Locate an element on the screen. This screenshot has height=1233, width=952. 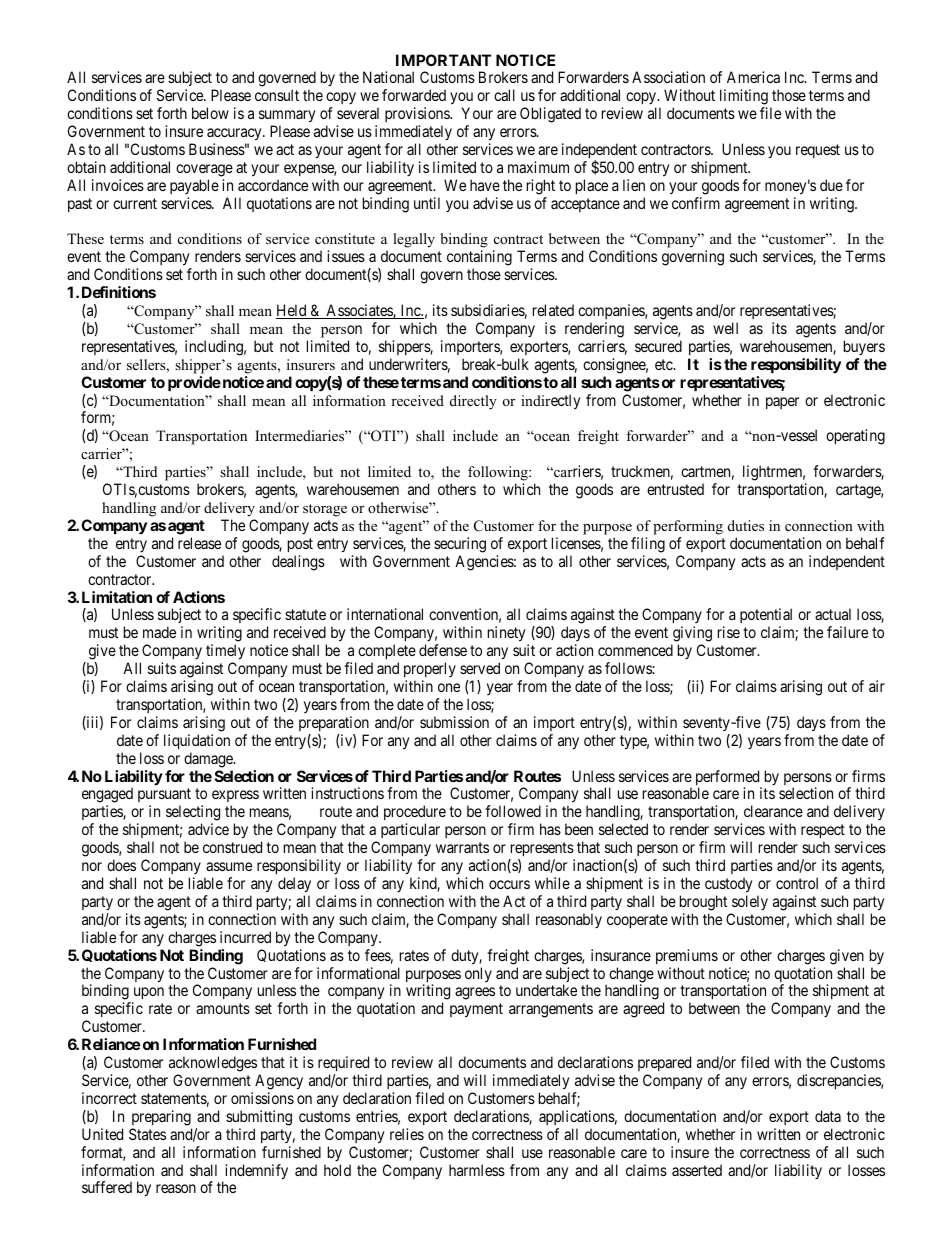
paper is located at coordinates (782, 403).
